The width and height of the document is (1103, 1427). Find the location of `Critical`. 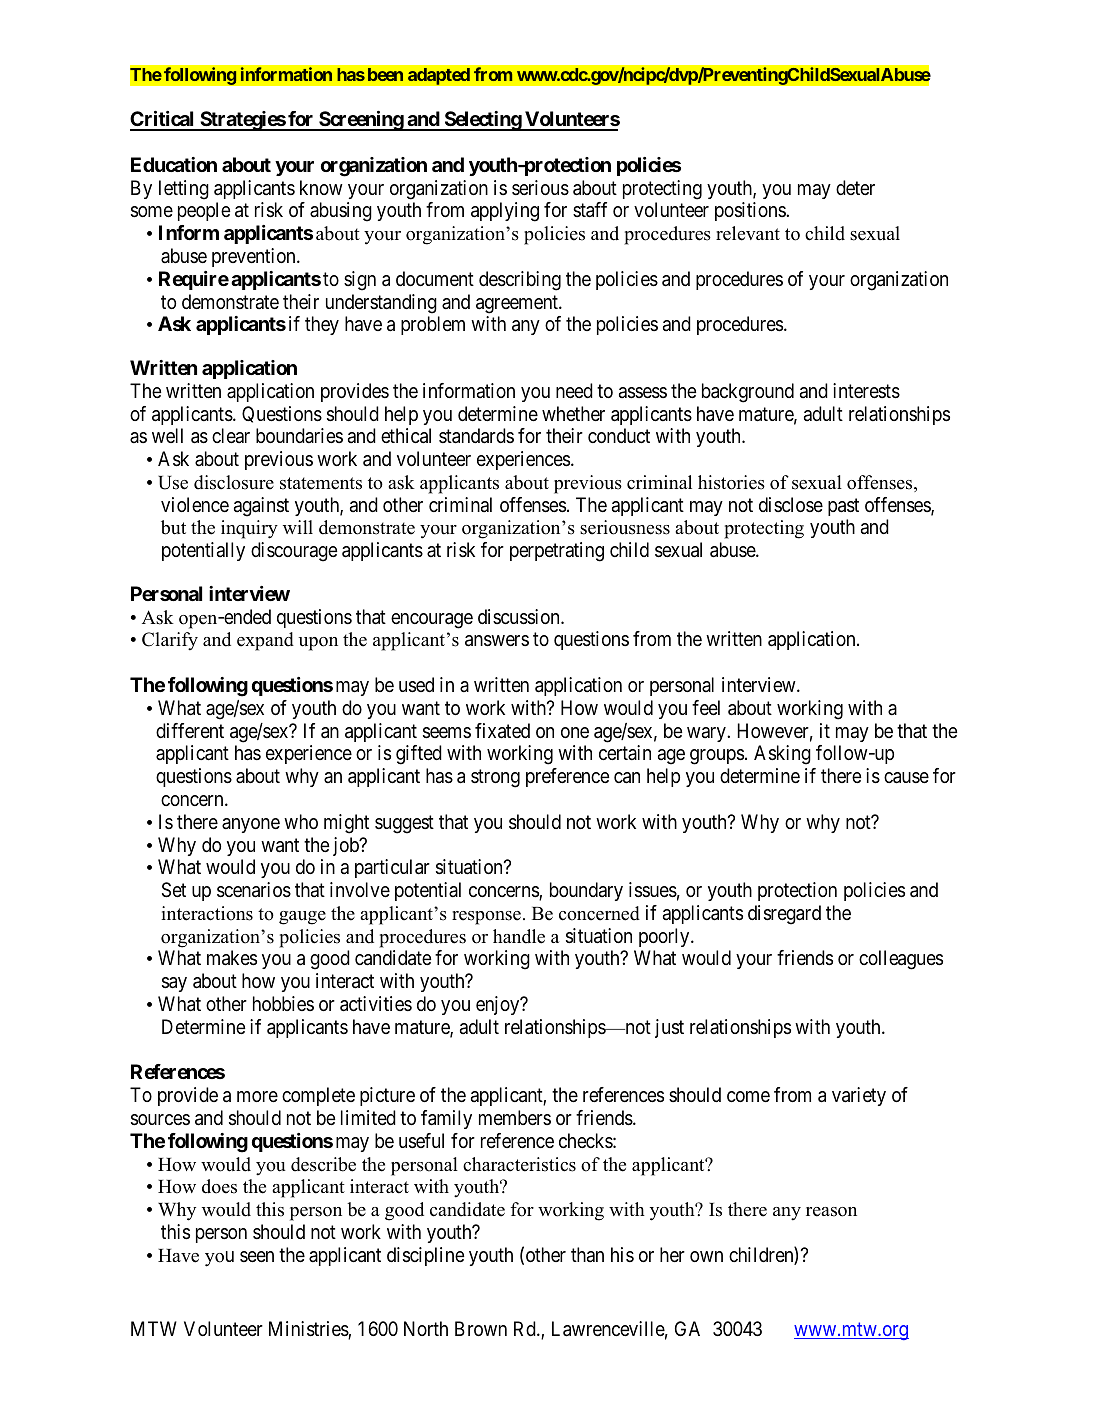

Critical is located at coordinates (163, 120).
